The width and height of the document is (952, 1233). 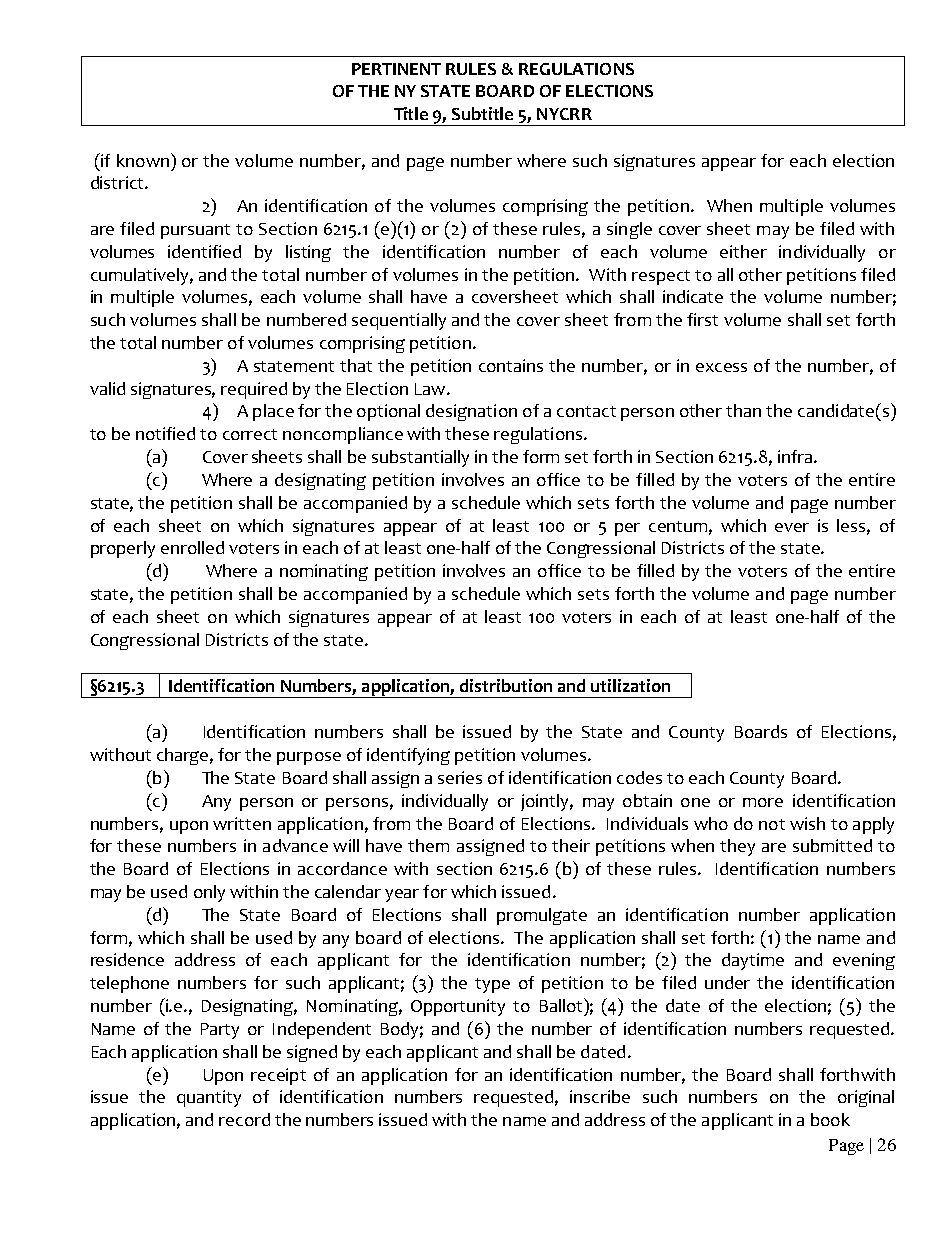 I want to click on more, so click(x=763, y=802).
